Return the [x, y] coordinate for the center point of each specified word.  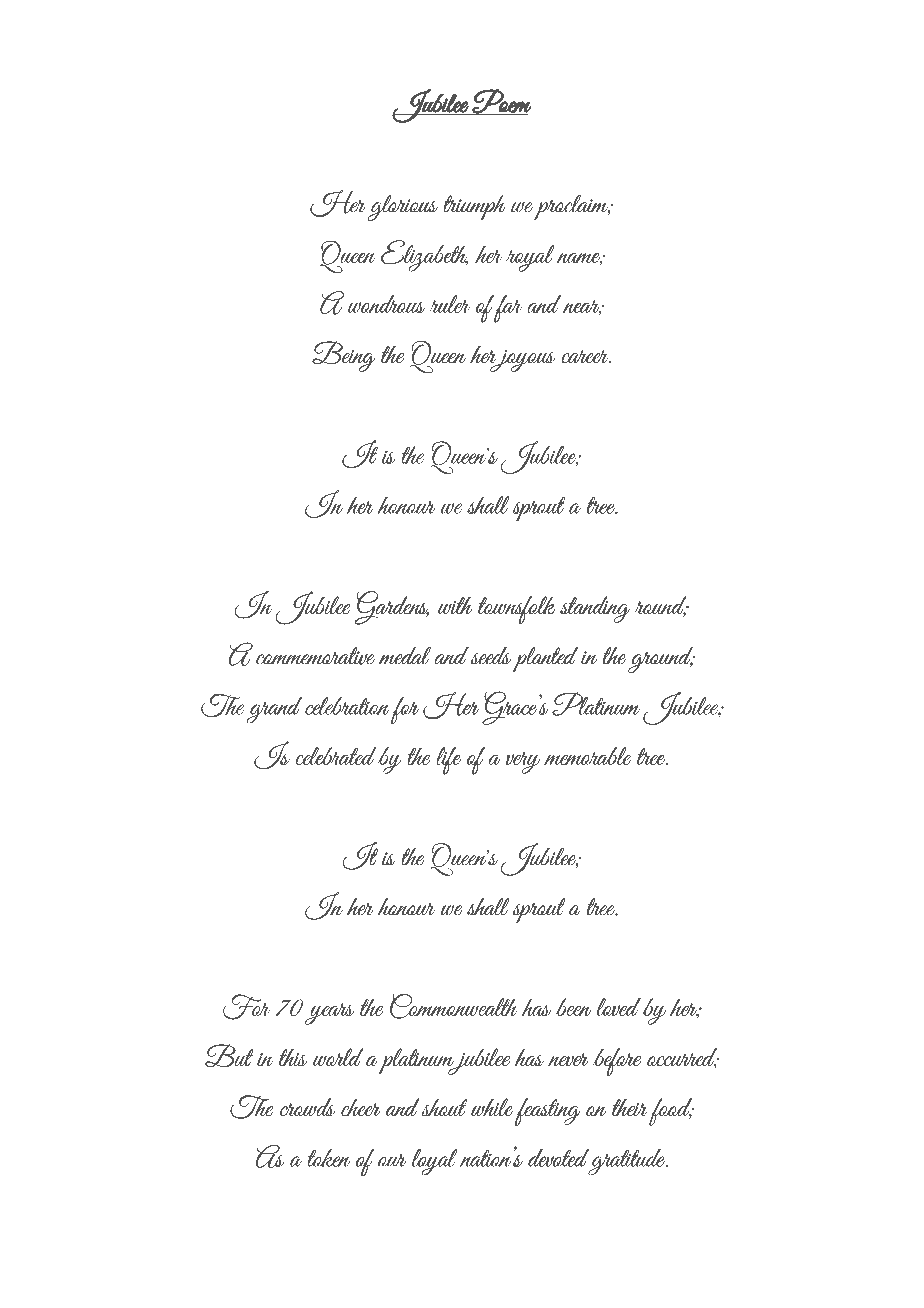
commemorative [315, 656]
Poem [501, 101]
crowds [308, 1107]
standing [595, 609]
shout [444, 1107]
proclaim [572, 207]
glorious [403, 208]
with [455, 605]
